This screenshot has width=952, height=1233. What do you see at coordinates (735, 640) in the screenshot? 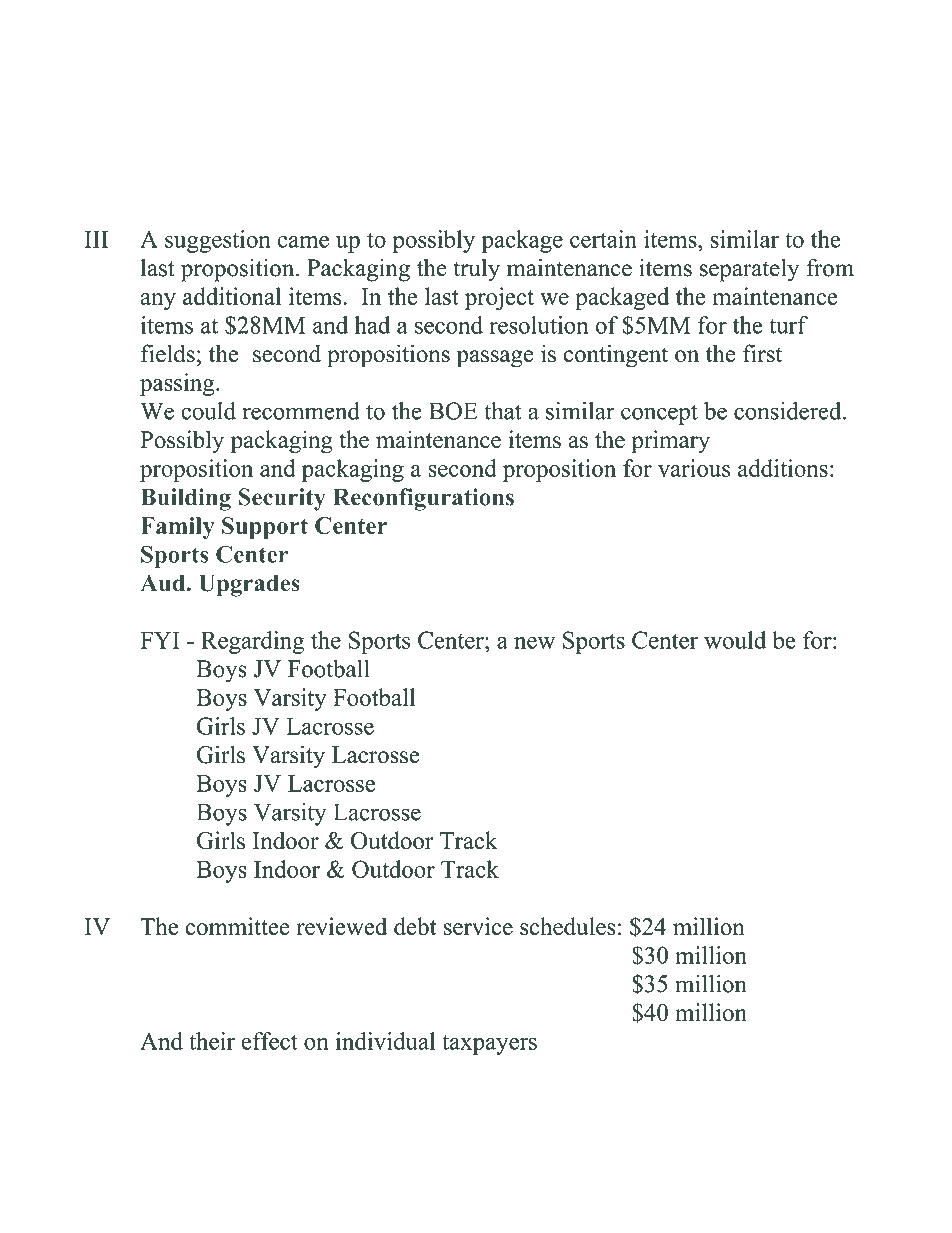
I see `would` at bounding box center [735, 640].
